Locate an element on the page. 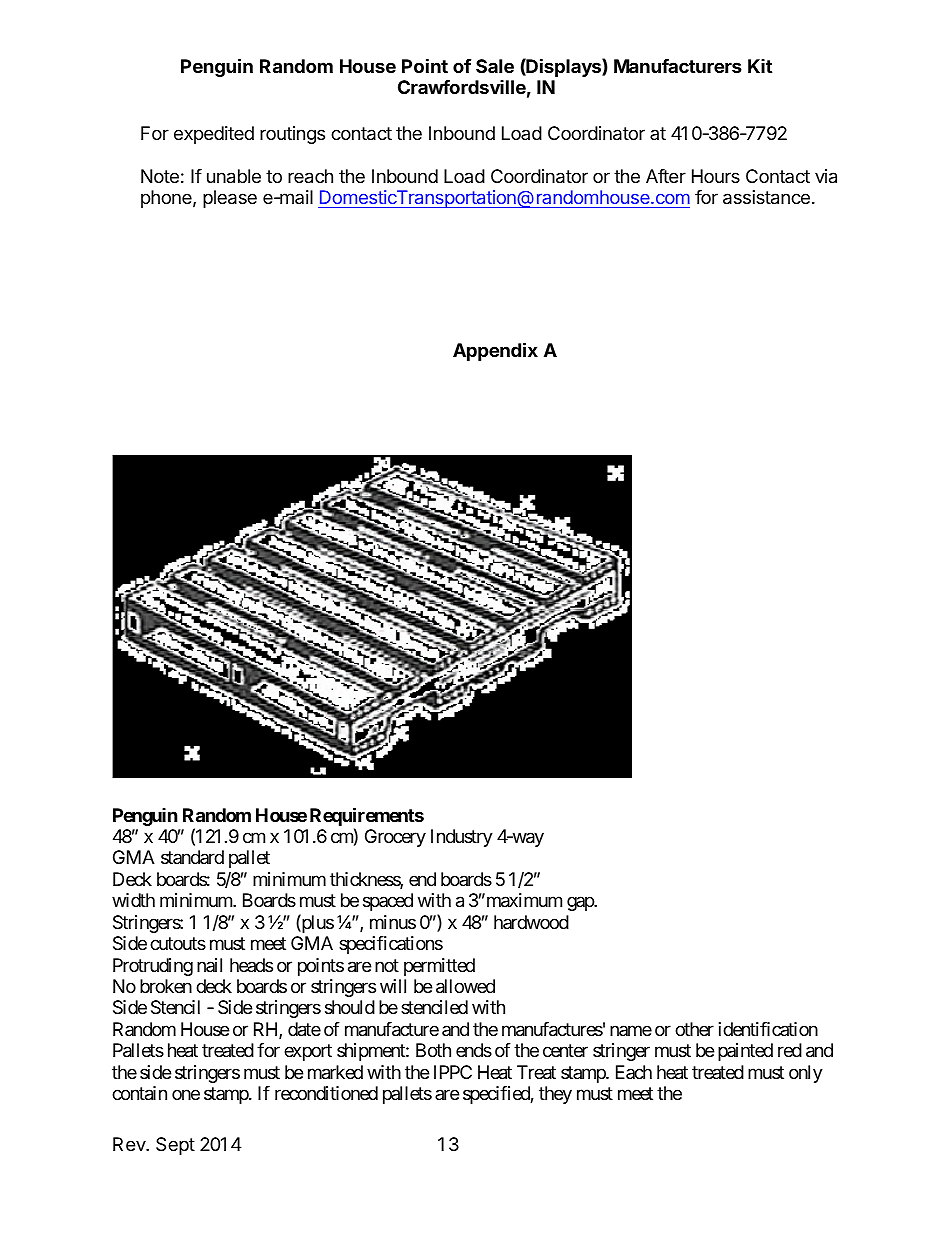 The width and height of the page is (952, 1233). Sept is located at coordinates (175, 1146).
